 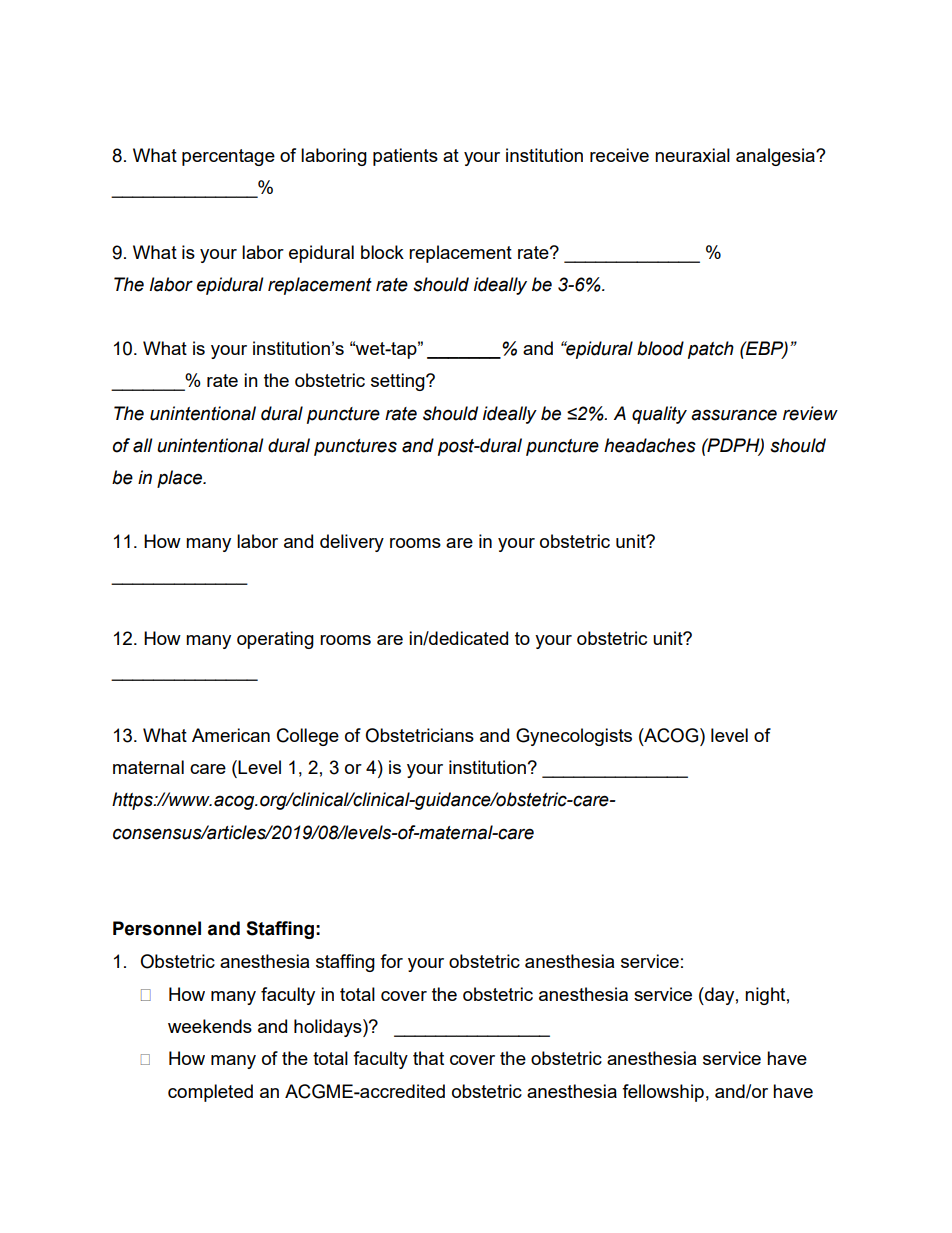 I want to click on headaches, so click(x=650, y=445).
